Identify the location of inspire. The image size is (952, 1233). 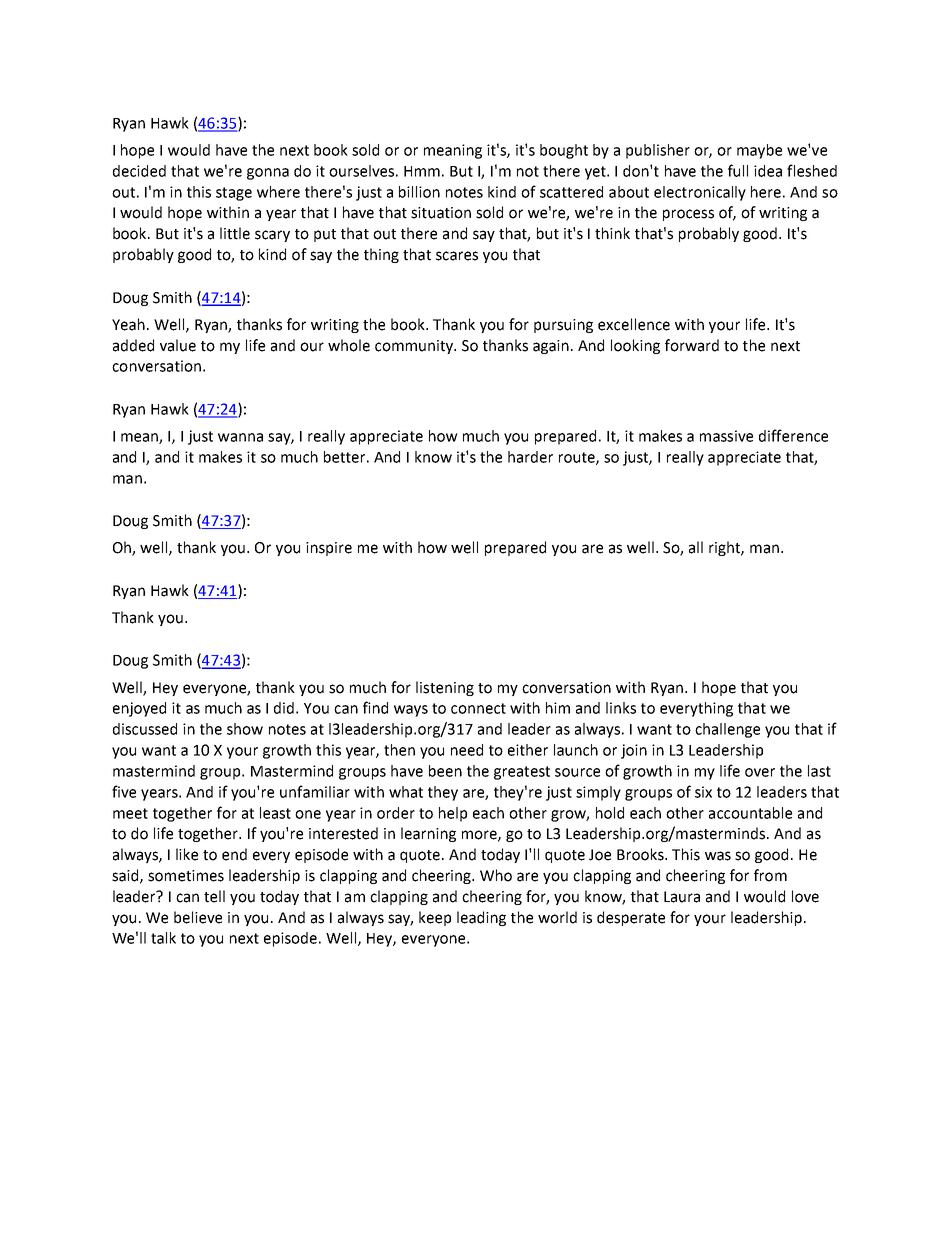
(329, 549).
